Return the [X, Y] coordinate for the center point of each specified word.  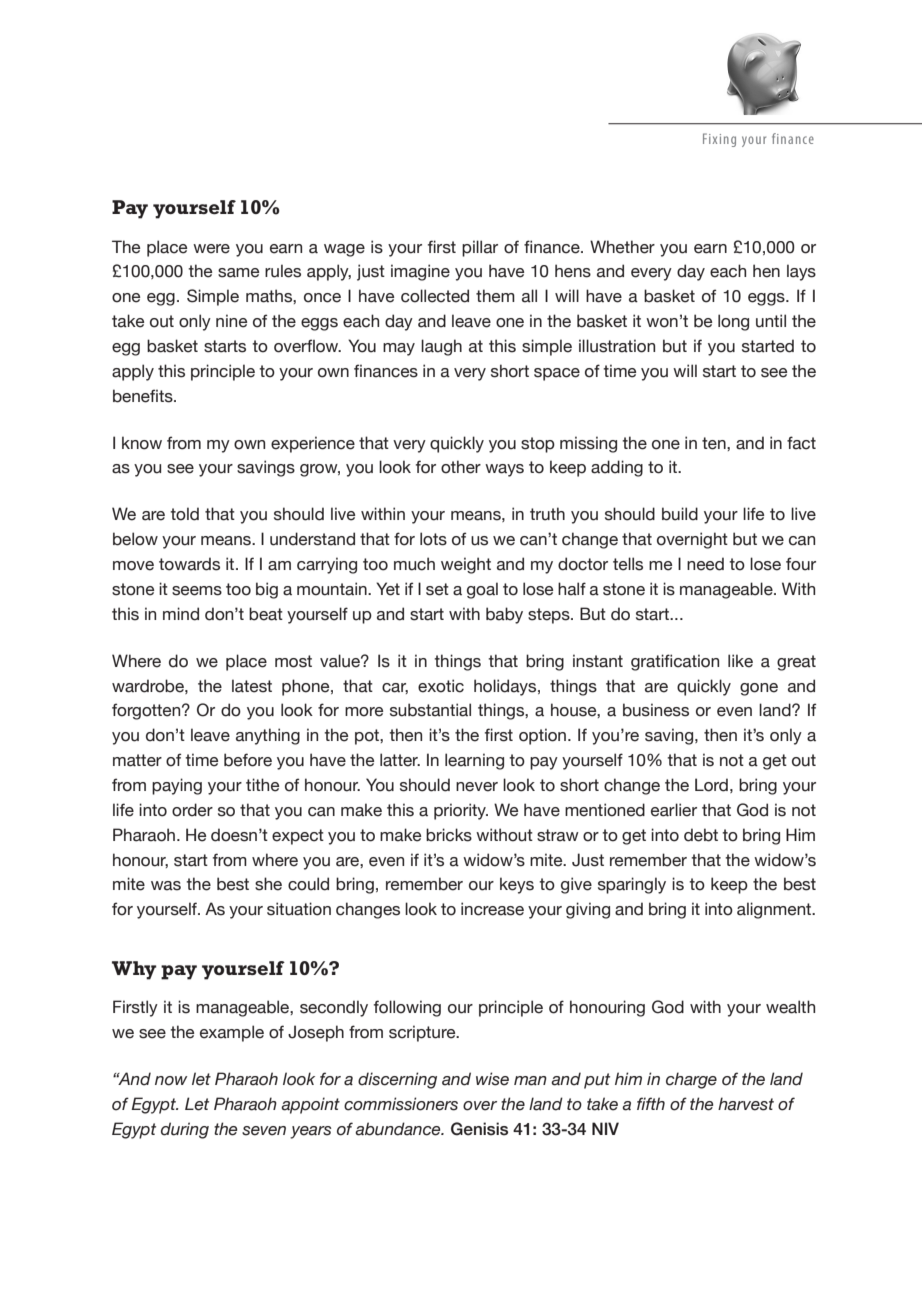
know [142, 443]
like [740, 661]
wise [492, 1079]
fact [801, 443]
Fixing [719, 140]
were [211, 249]
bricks [449, 835]
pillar [480, 248]
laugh [441, 347]
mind [181, 614]
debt [701, 835]
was [166, 886]
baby [504, 615]
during [185, 1130]
